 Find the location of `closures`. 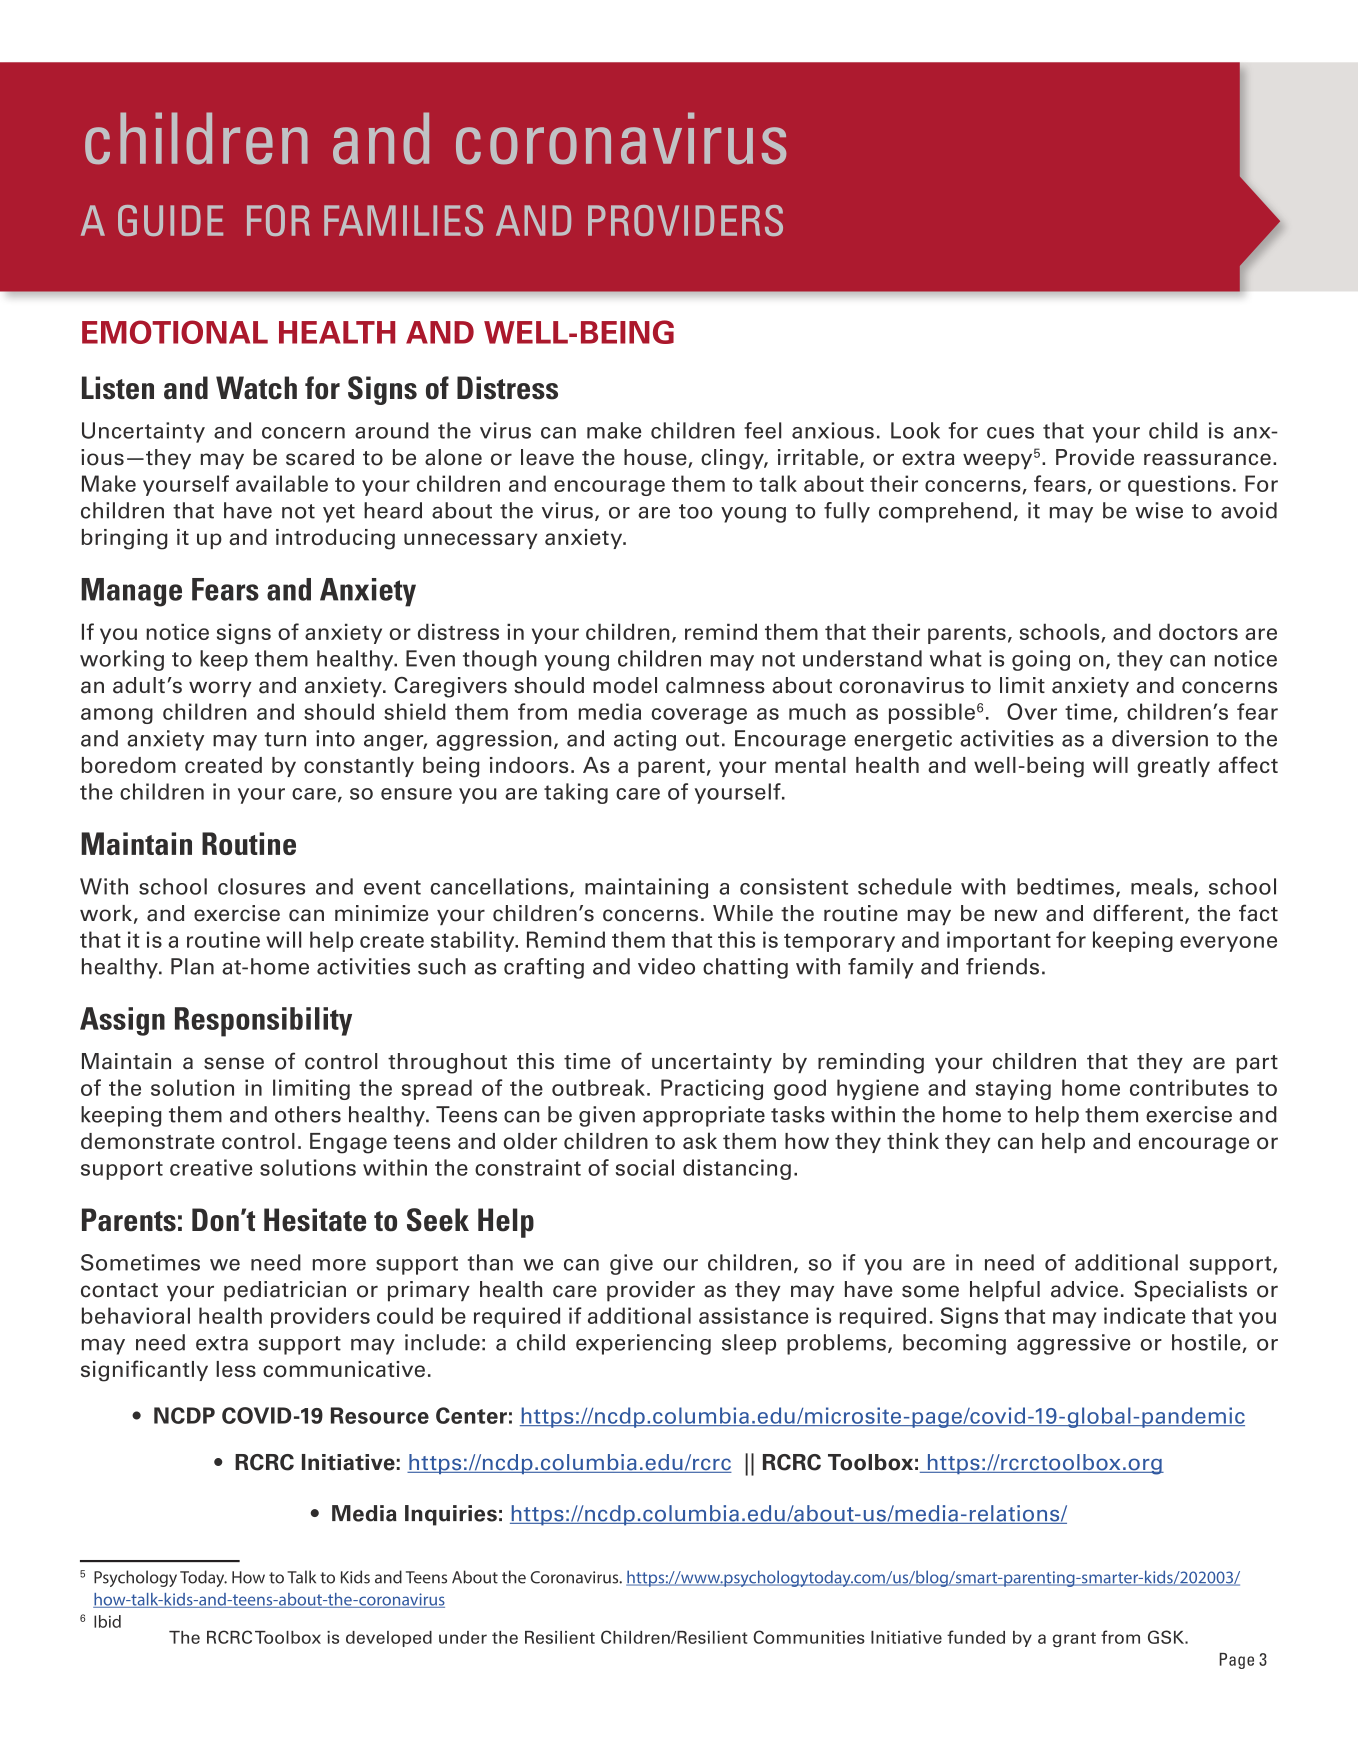

closures is located at coordinates (261, 886).
